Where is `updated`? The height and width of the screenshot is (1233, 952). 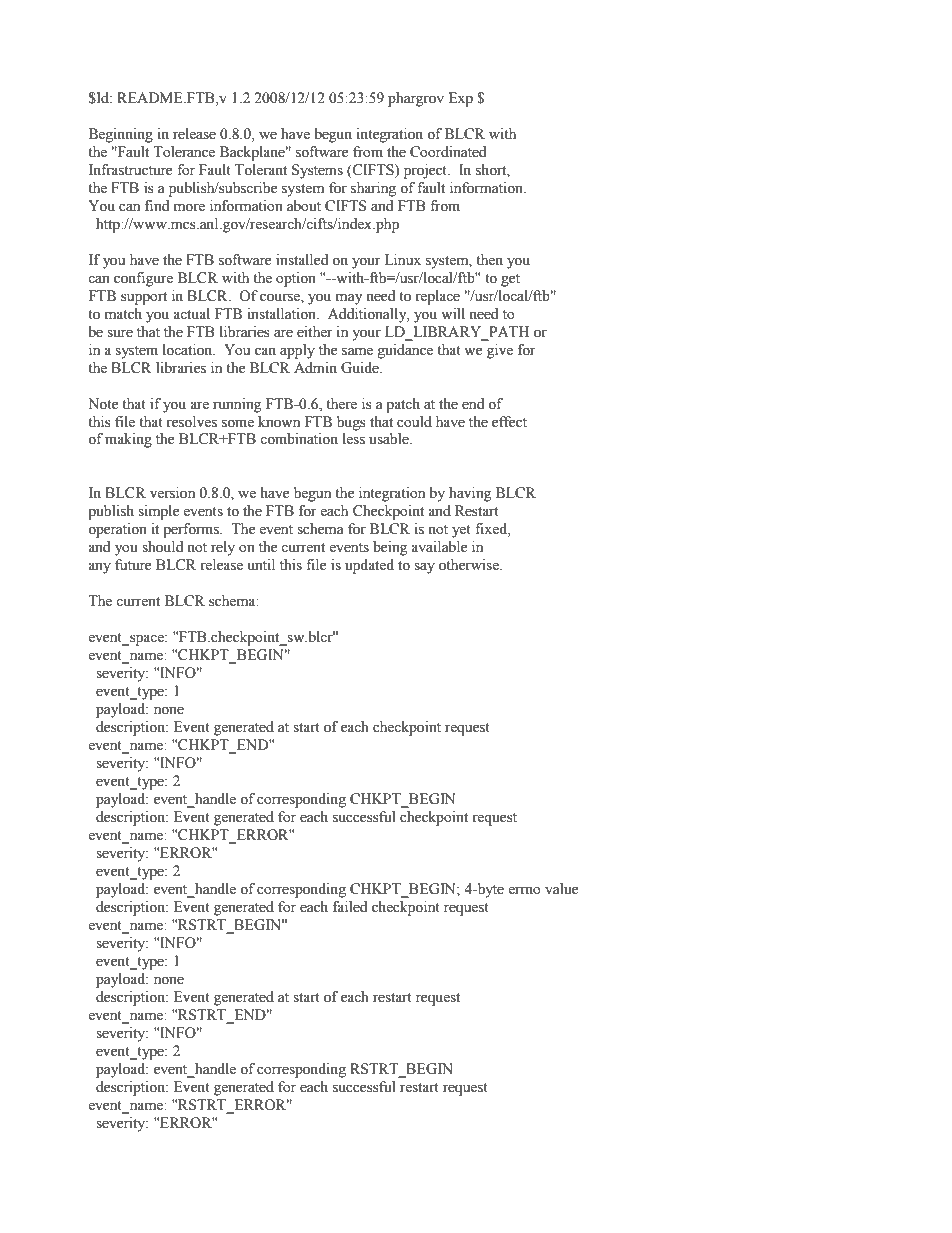
updated is located at coordinates (369, 566).
